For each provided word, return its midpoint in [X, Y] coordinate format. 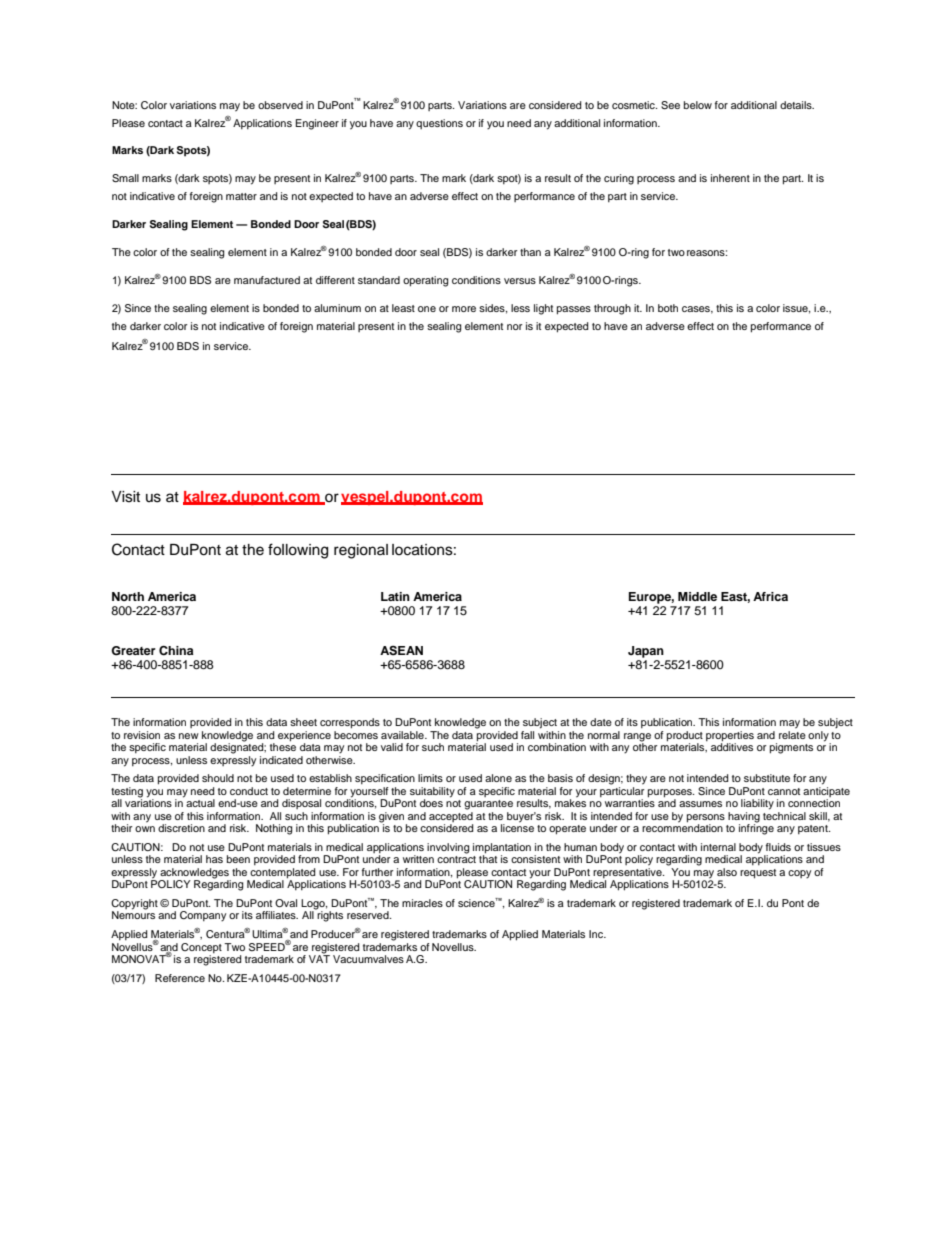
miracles [422, 903]
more [464, 309]
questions [439, 124]
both [668, 308]
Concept [201, 948]
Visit [125, 497]
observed [280, 105]
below [698, 105]
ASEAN [401, 651]
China [176, 650]
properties [730, 737]
